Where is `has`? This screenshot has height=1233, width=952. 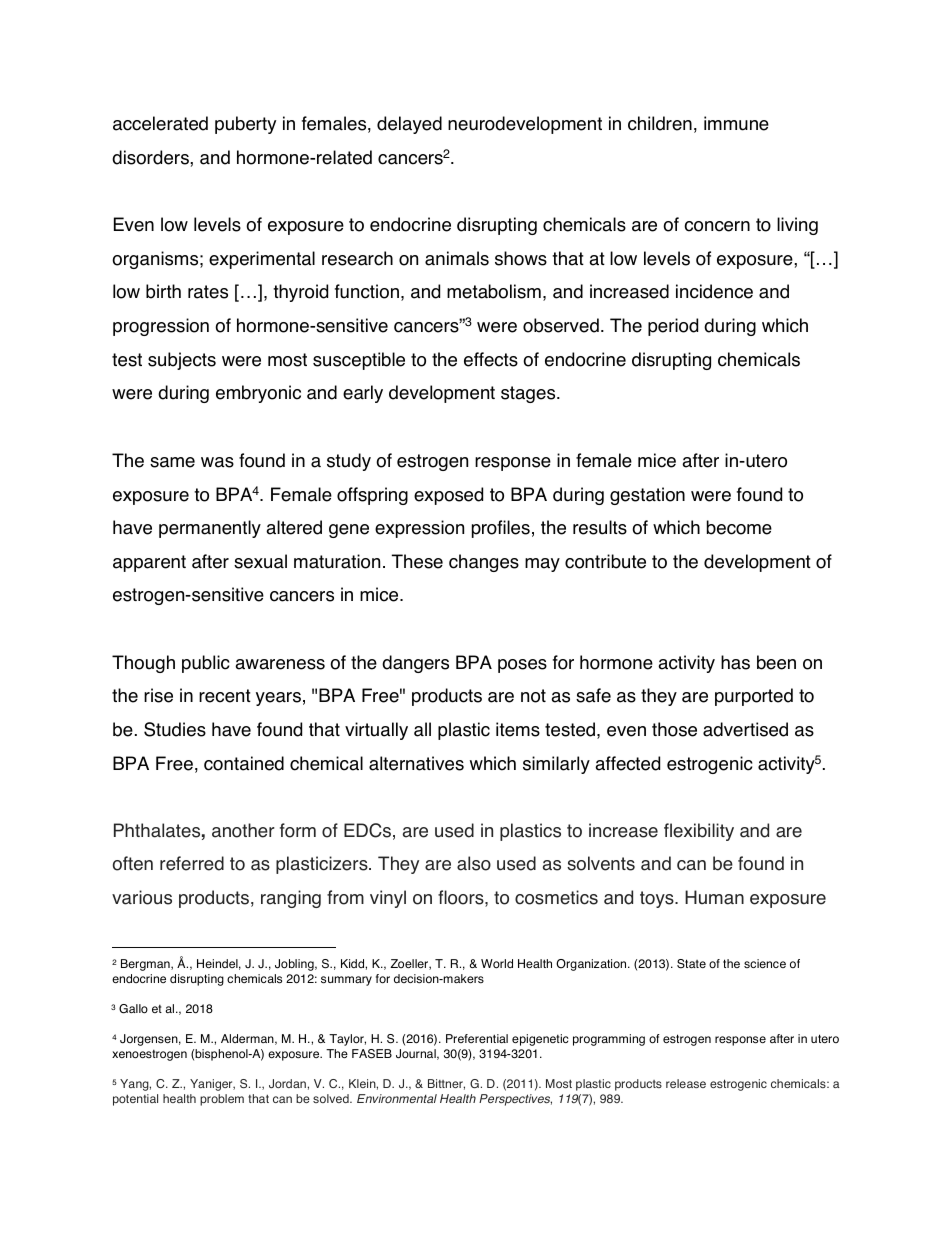
has is located at coordinates (735, 662).
